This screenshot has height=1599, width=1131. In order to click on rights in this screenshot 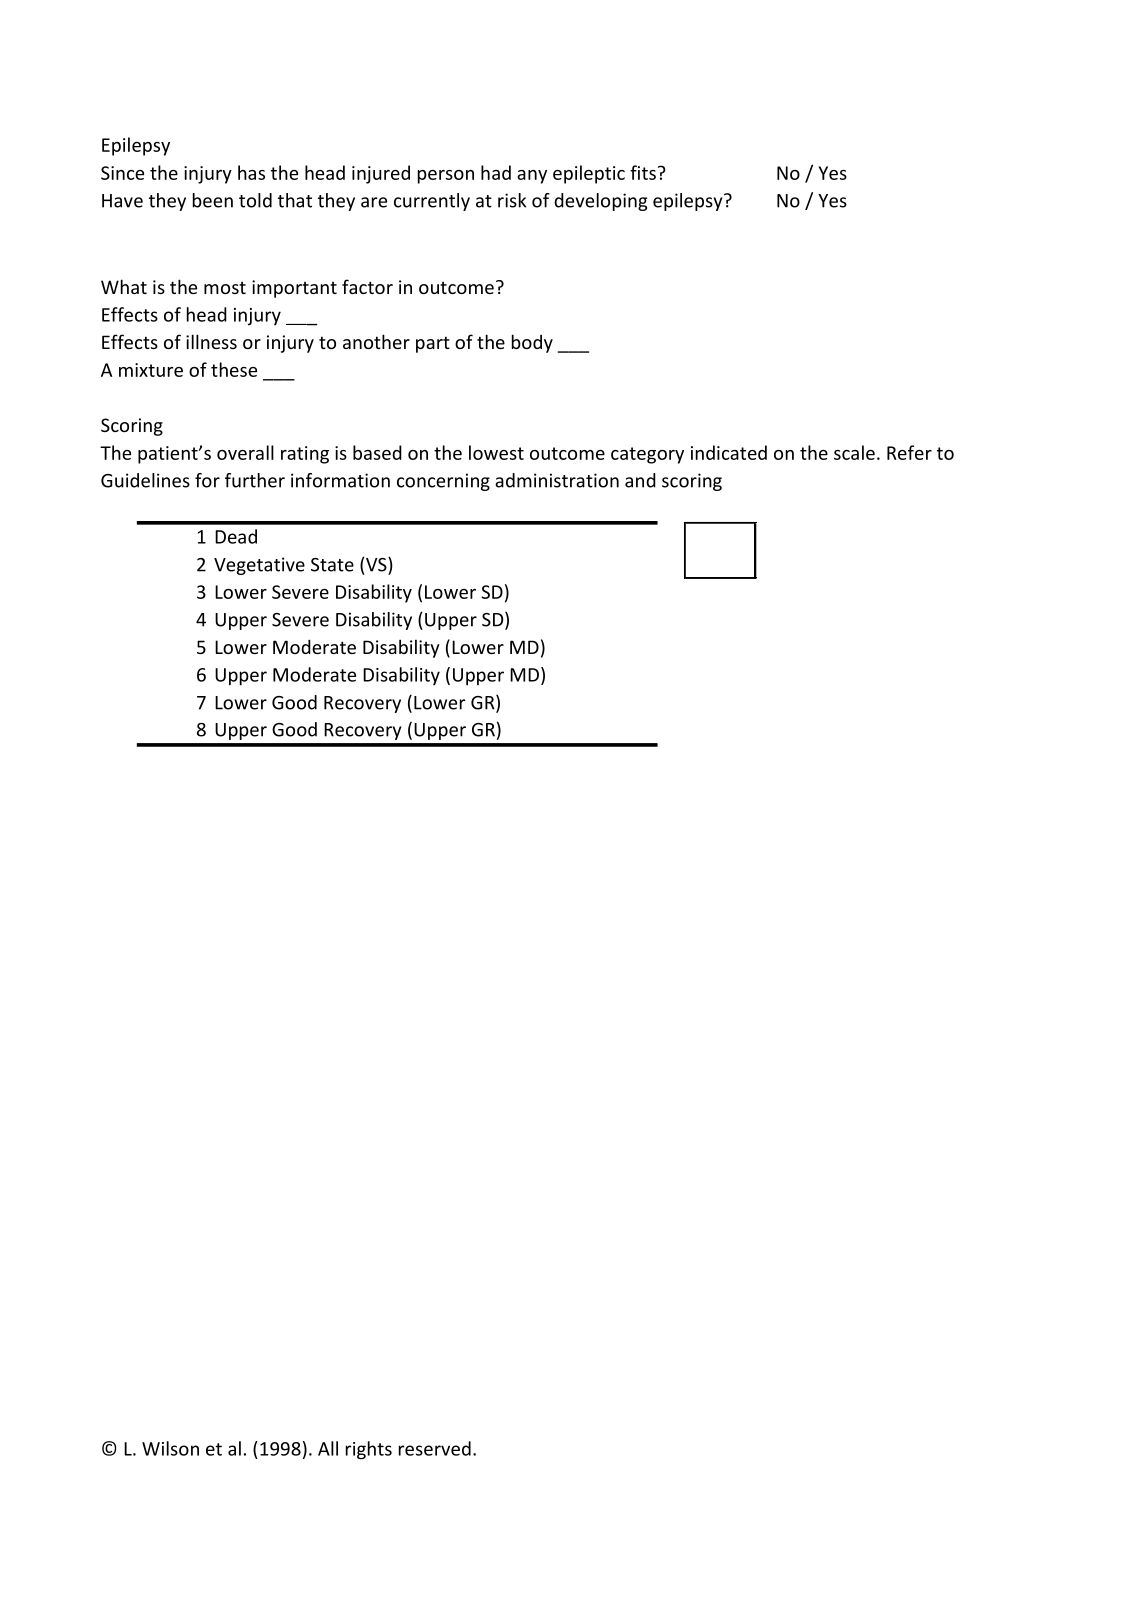, I will do `click(369, 1450)`.
